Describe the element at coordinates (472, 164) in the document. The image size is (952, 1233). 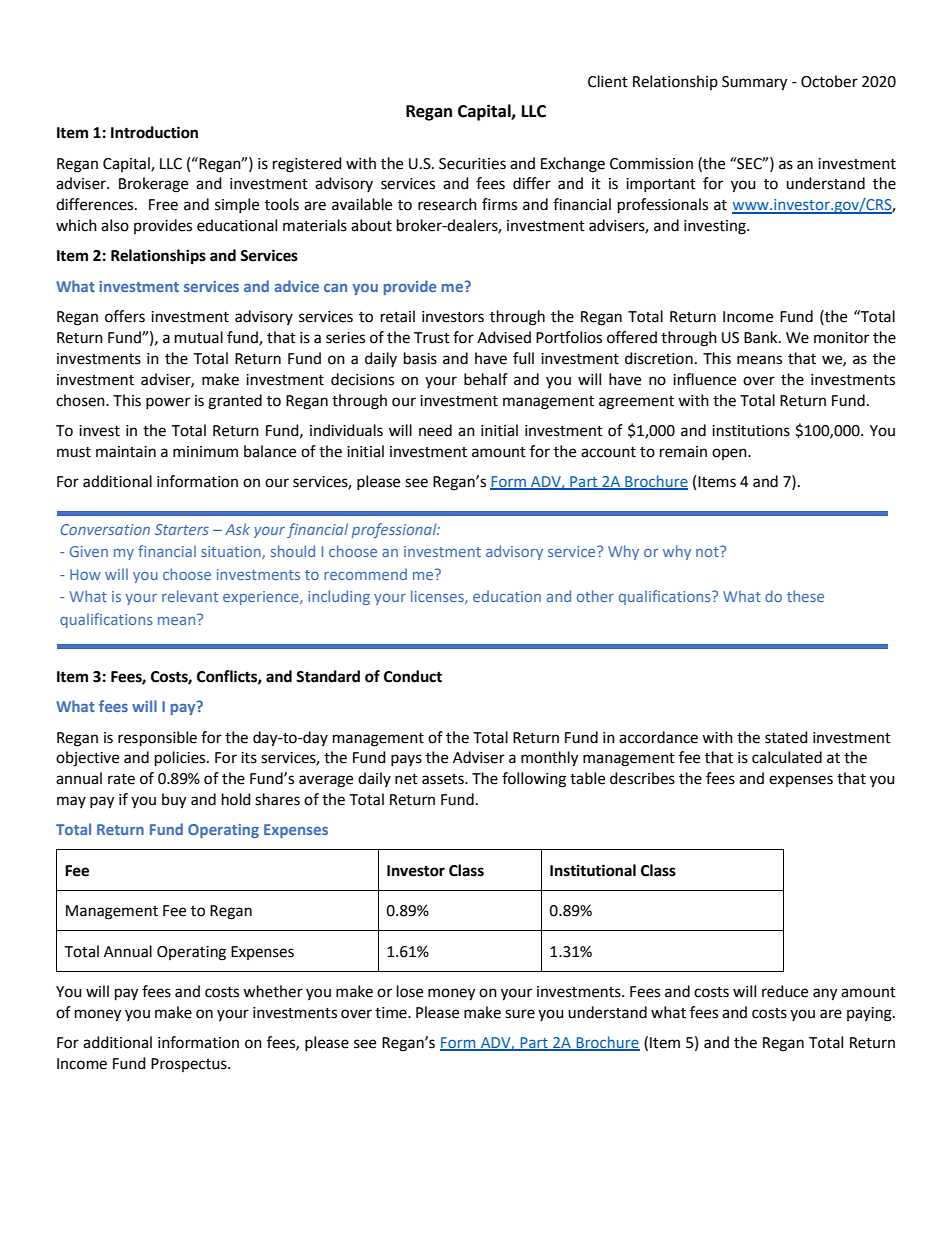
I see `Securities` at that location.
